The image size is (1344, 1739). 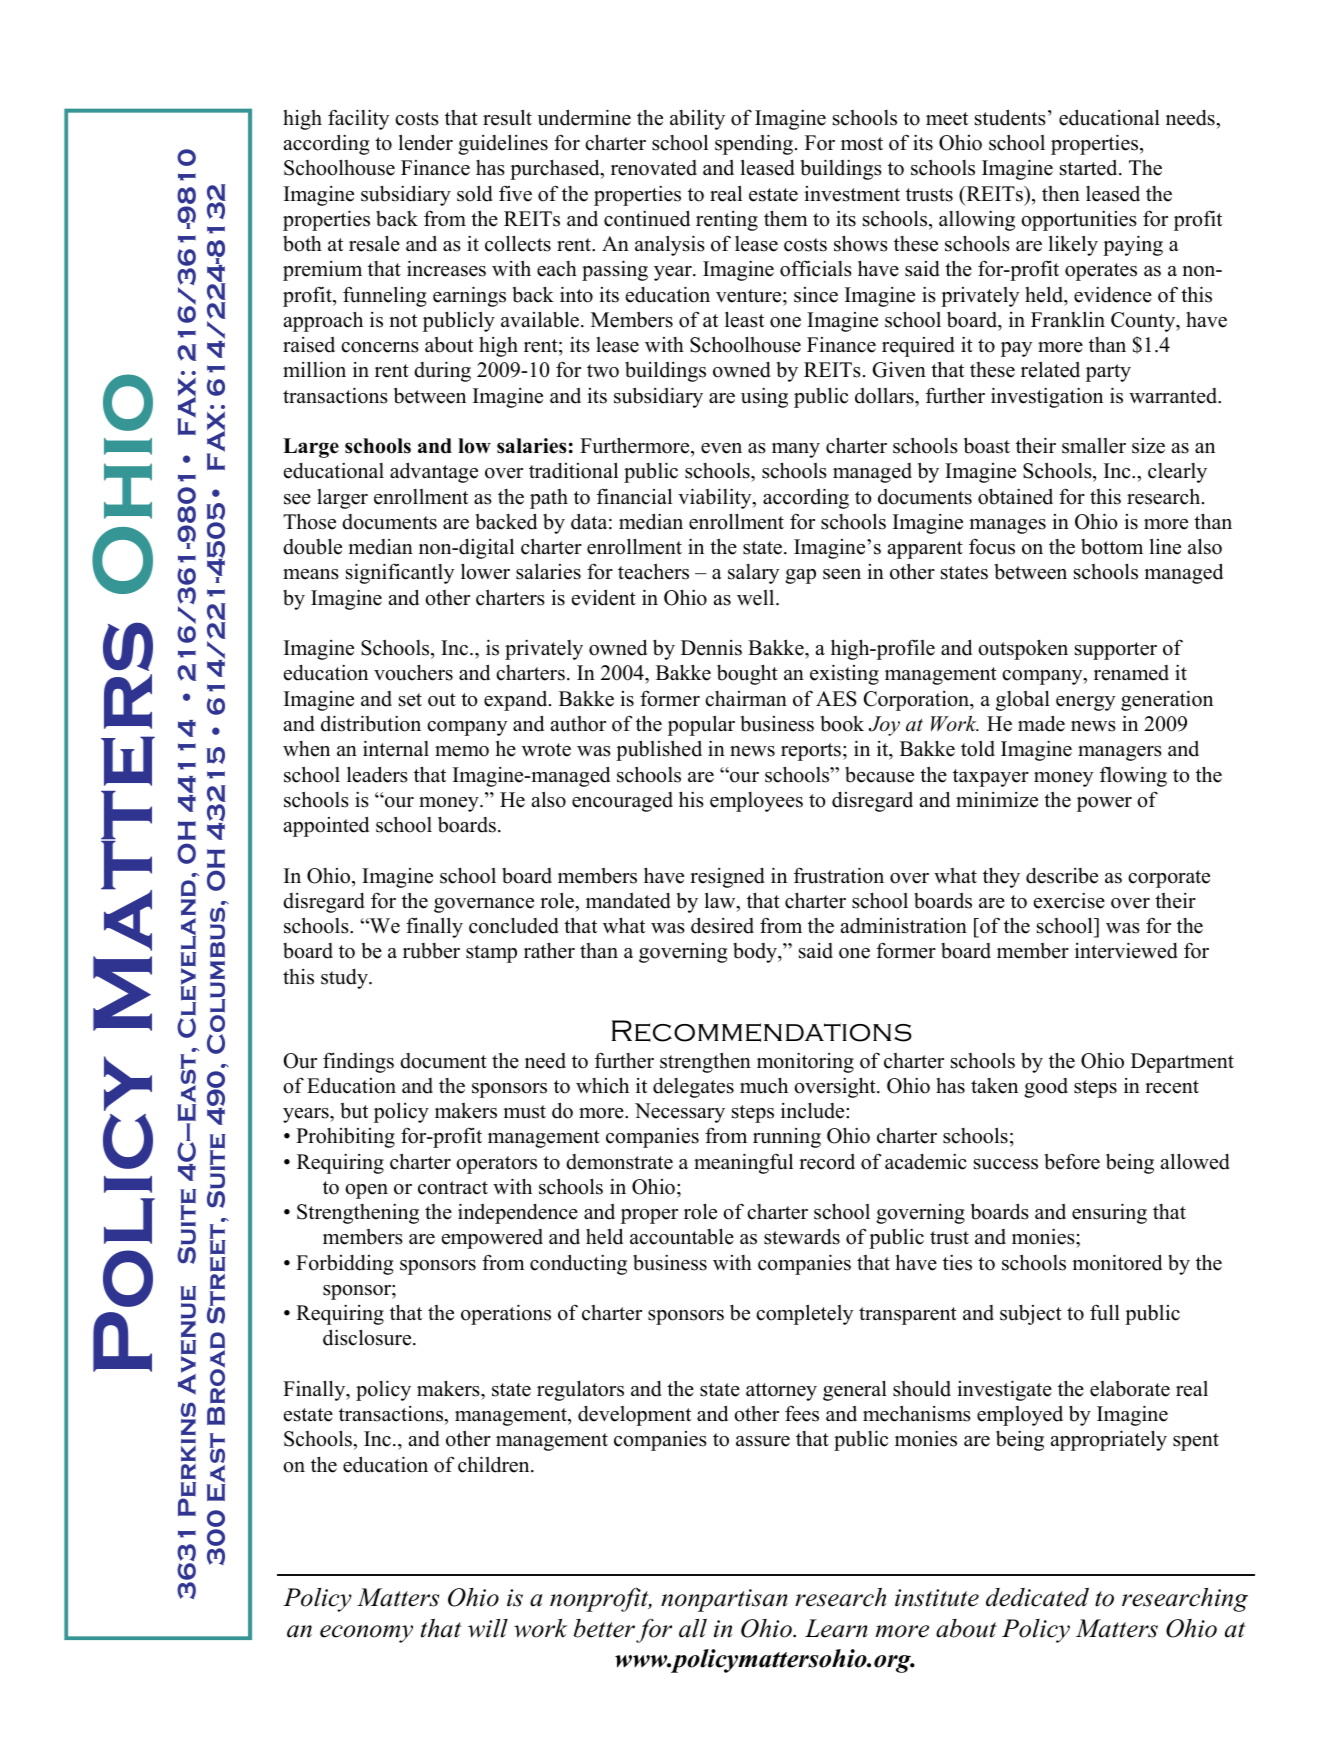 What do you see at coordinates (366, 1634) in the screenshot?
I see `economy` at bounding box center [366, 1634].
